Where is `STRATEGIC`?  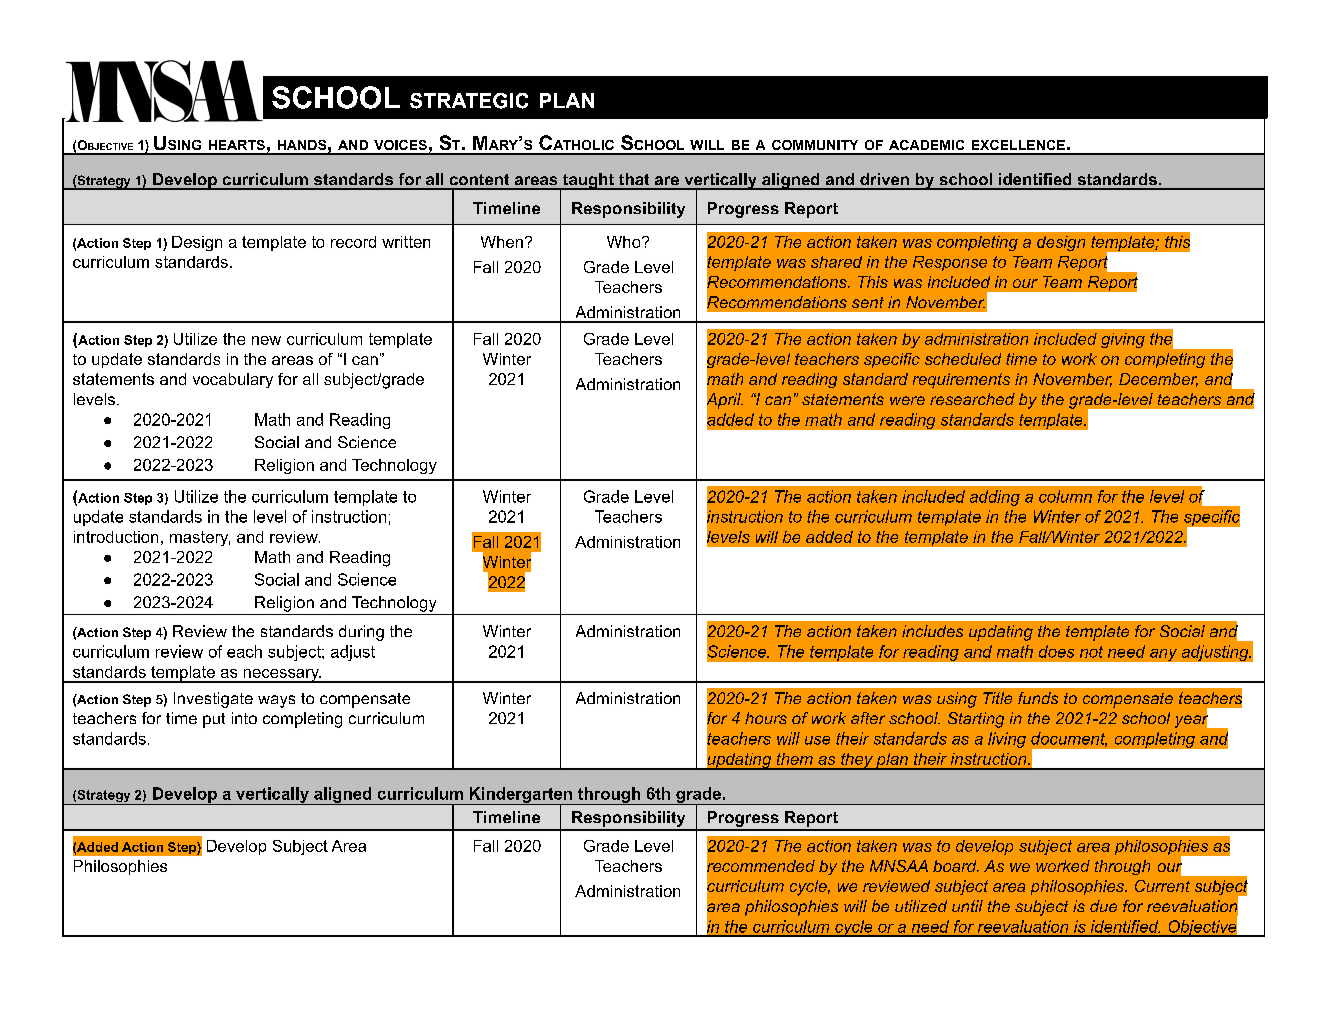 STRATEGIC is located at coordinates (469, 101).
